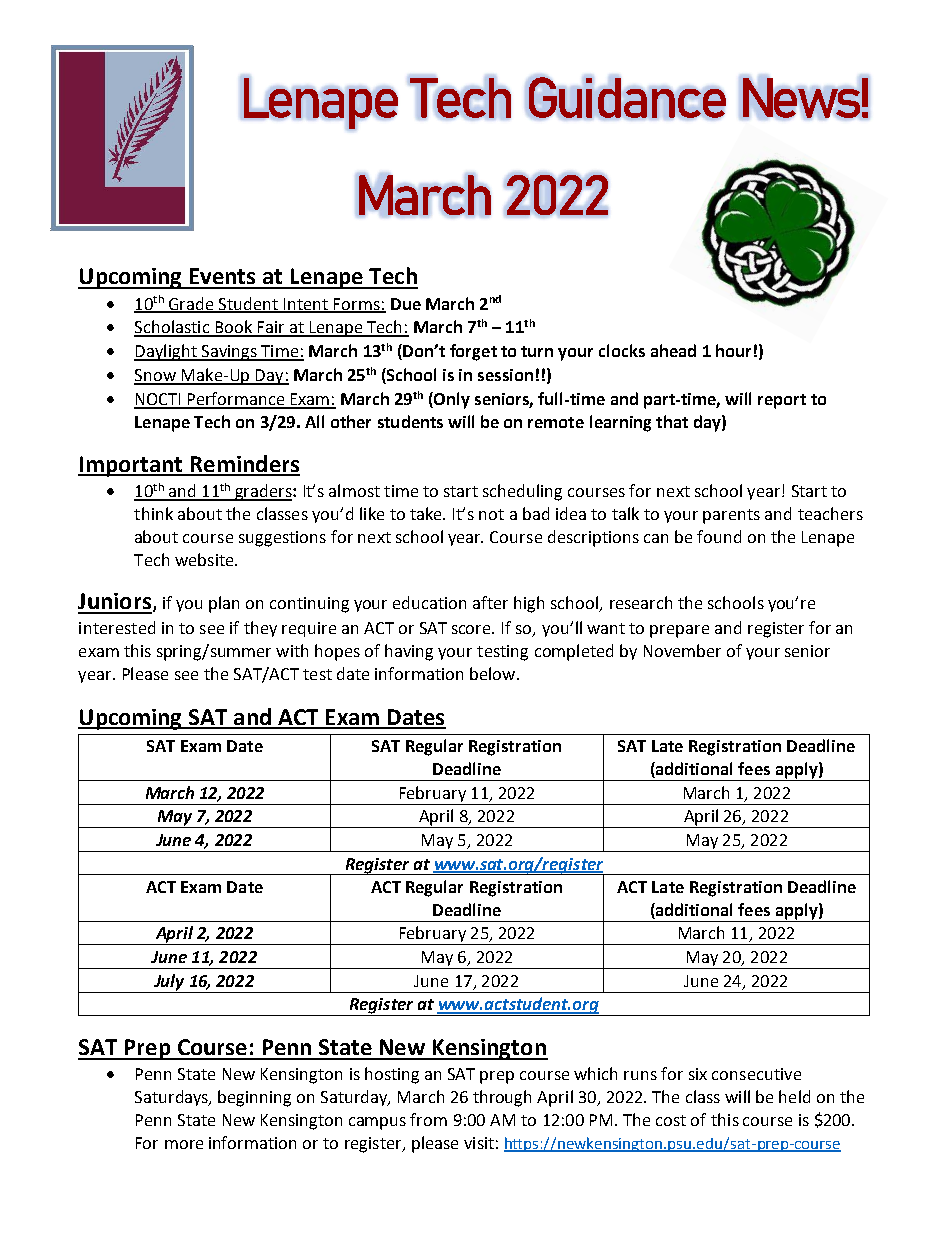  Describe the element at coordinates (473, 352) in the screenshot. I see `forget` at that location.
